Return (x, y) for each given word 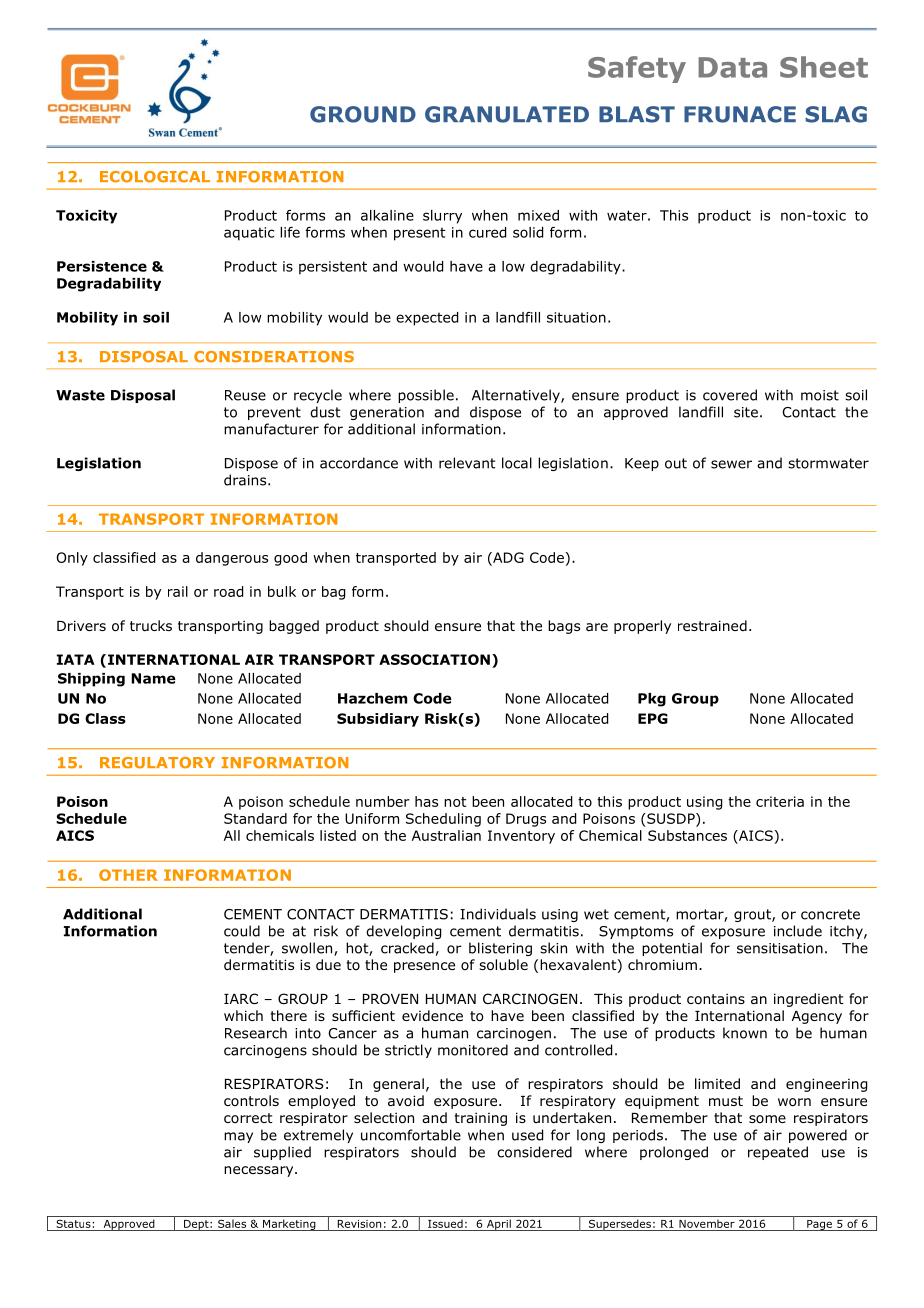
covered (730, 395)
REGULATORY (157, 763)
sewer (731, 464)
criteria (780, 801)
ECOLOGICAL (155, 177)
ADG (507, 558)
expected (427, 319)
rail (178, 591)
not (455, 802)
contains (716, 999)
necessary (260, 1171)
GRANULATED (507, 114)
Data (732, 67)
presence (424, 967)
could (242, 931)
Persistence (102, 266)
